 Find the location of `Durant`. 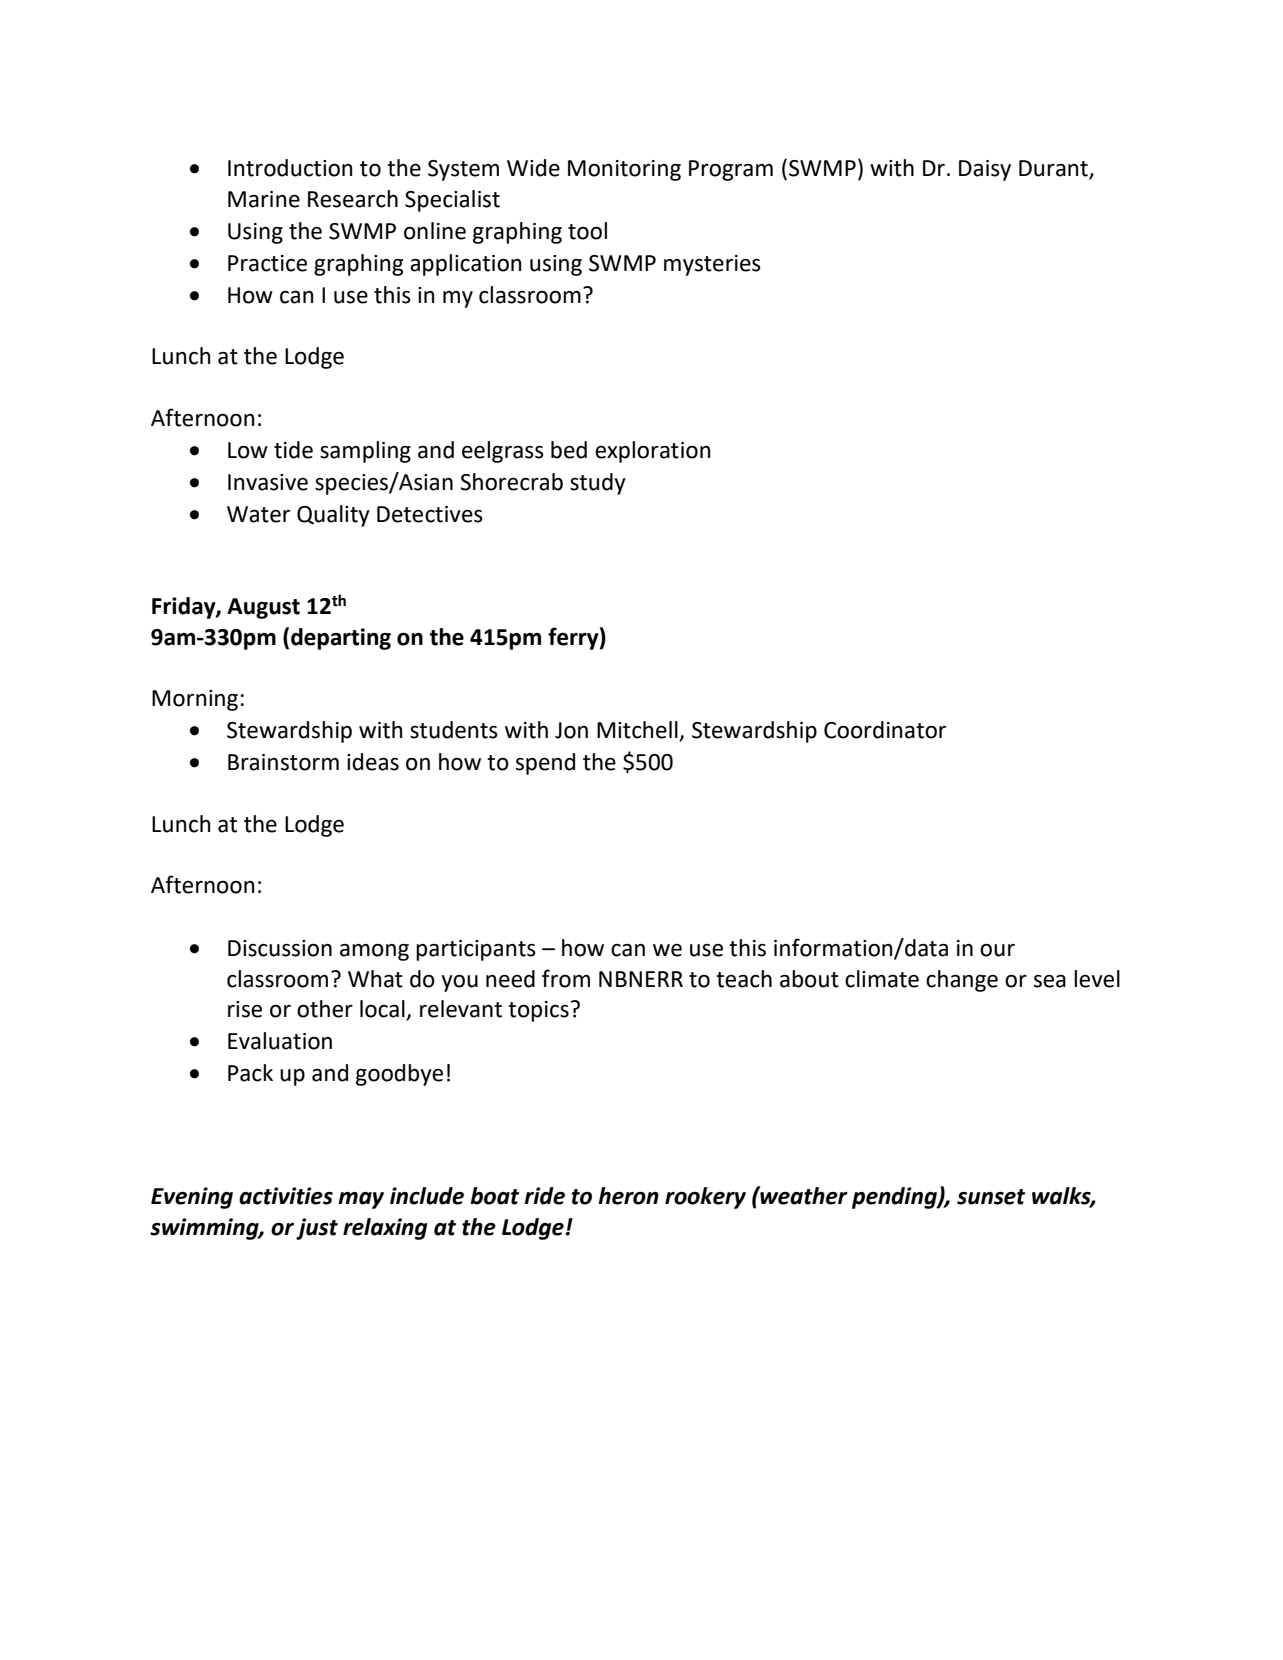

Durant is located at coordinates (1054, 169).
